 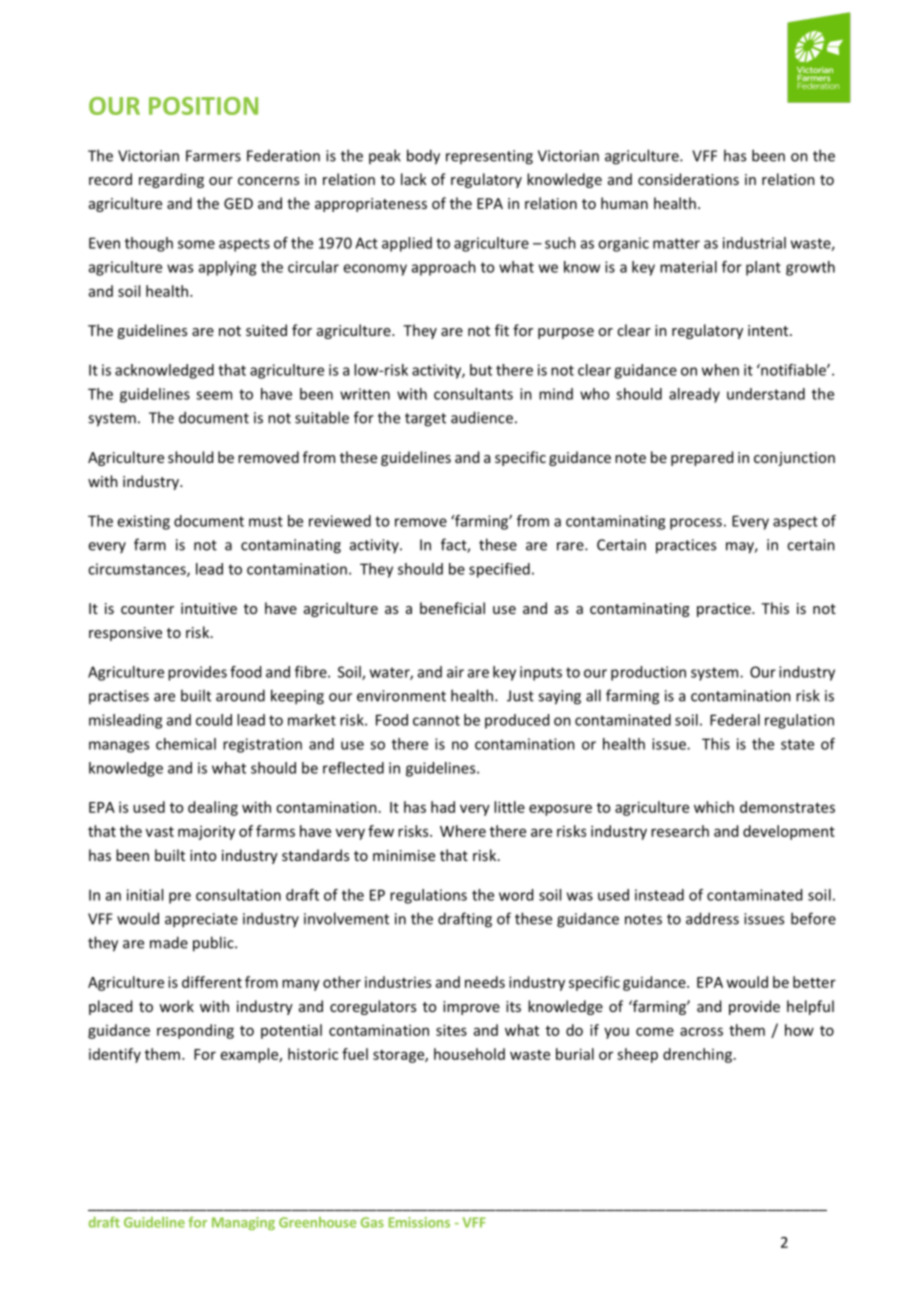 I want to click on POSITION, so click(x=203, y=106).
